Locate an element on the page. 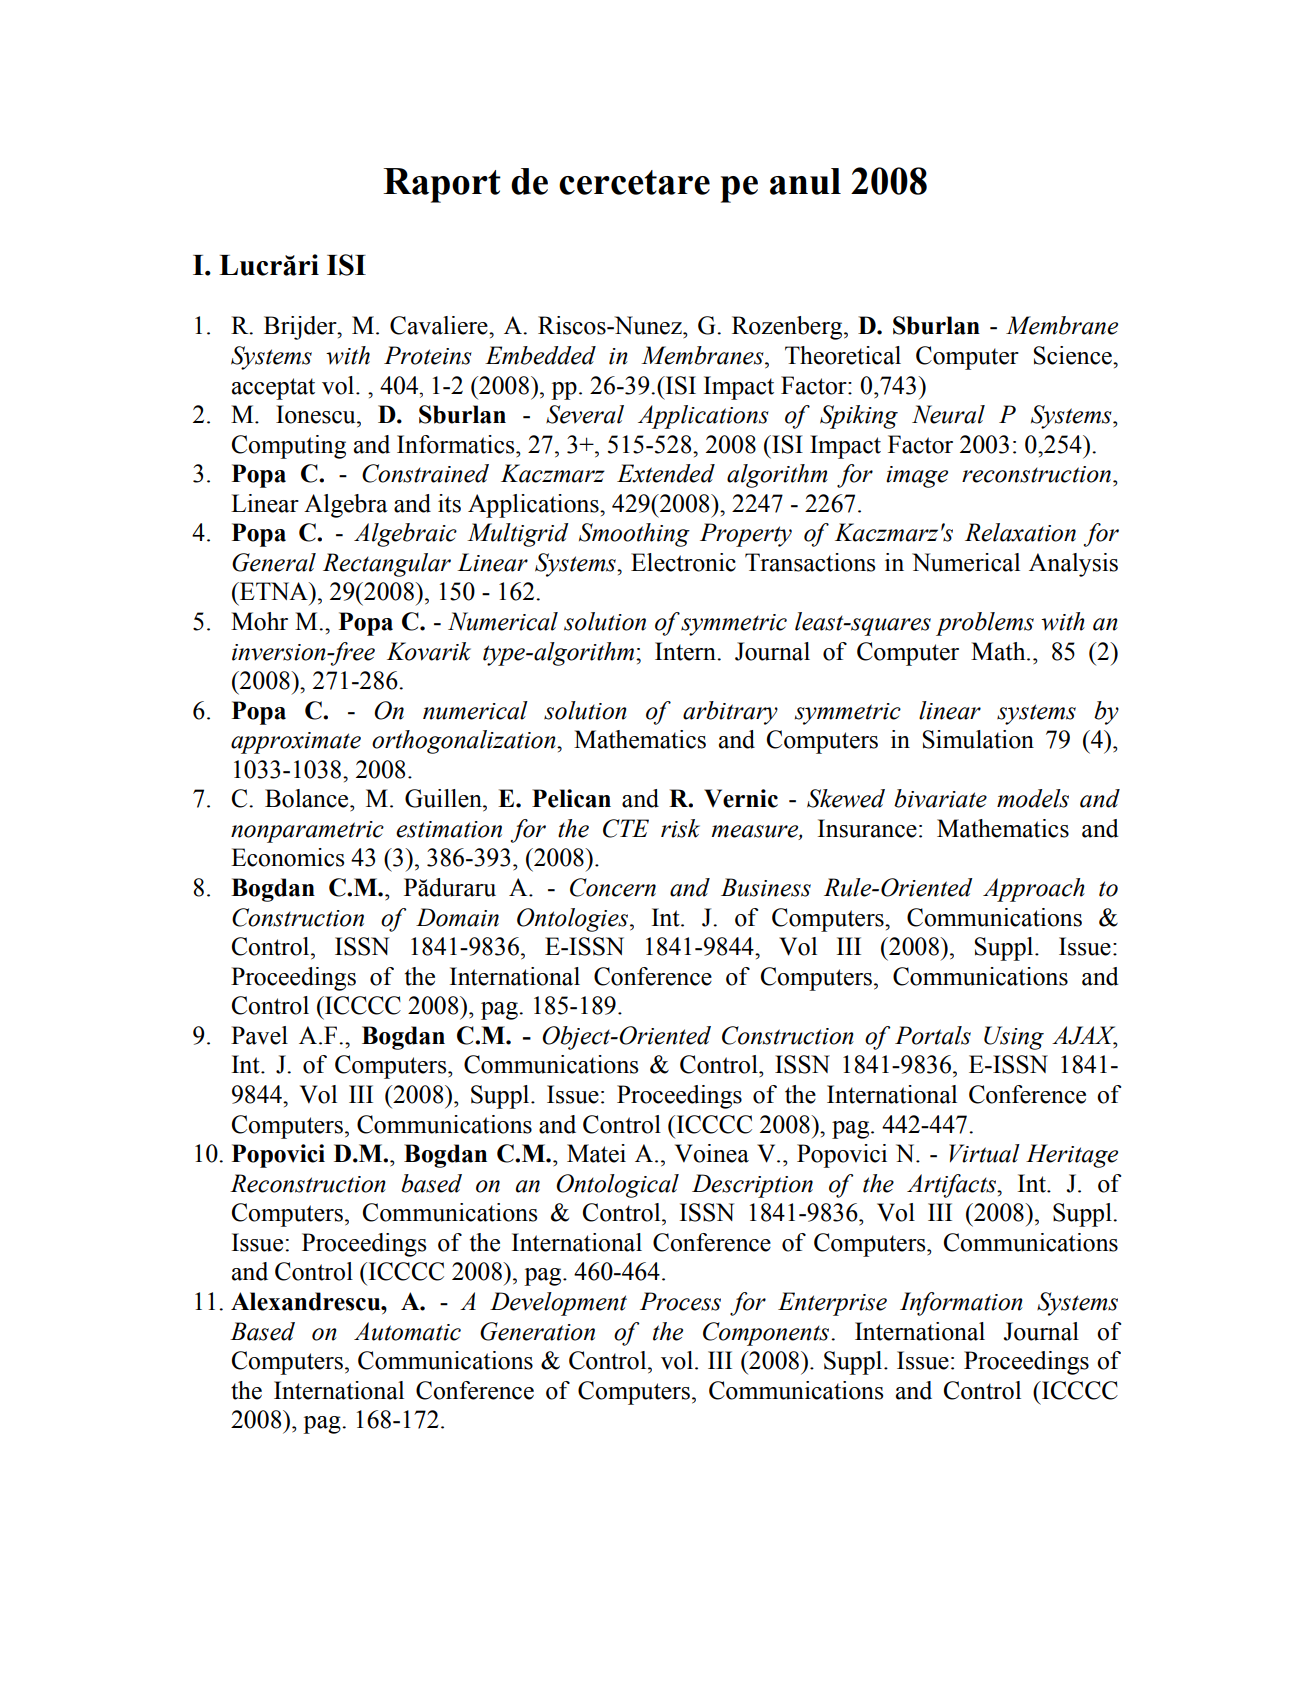  Rectangular is located at coordinates (387, 565).
